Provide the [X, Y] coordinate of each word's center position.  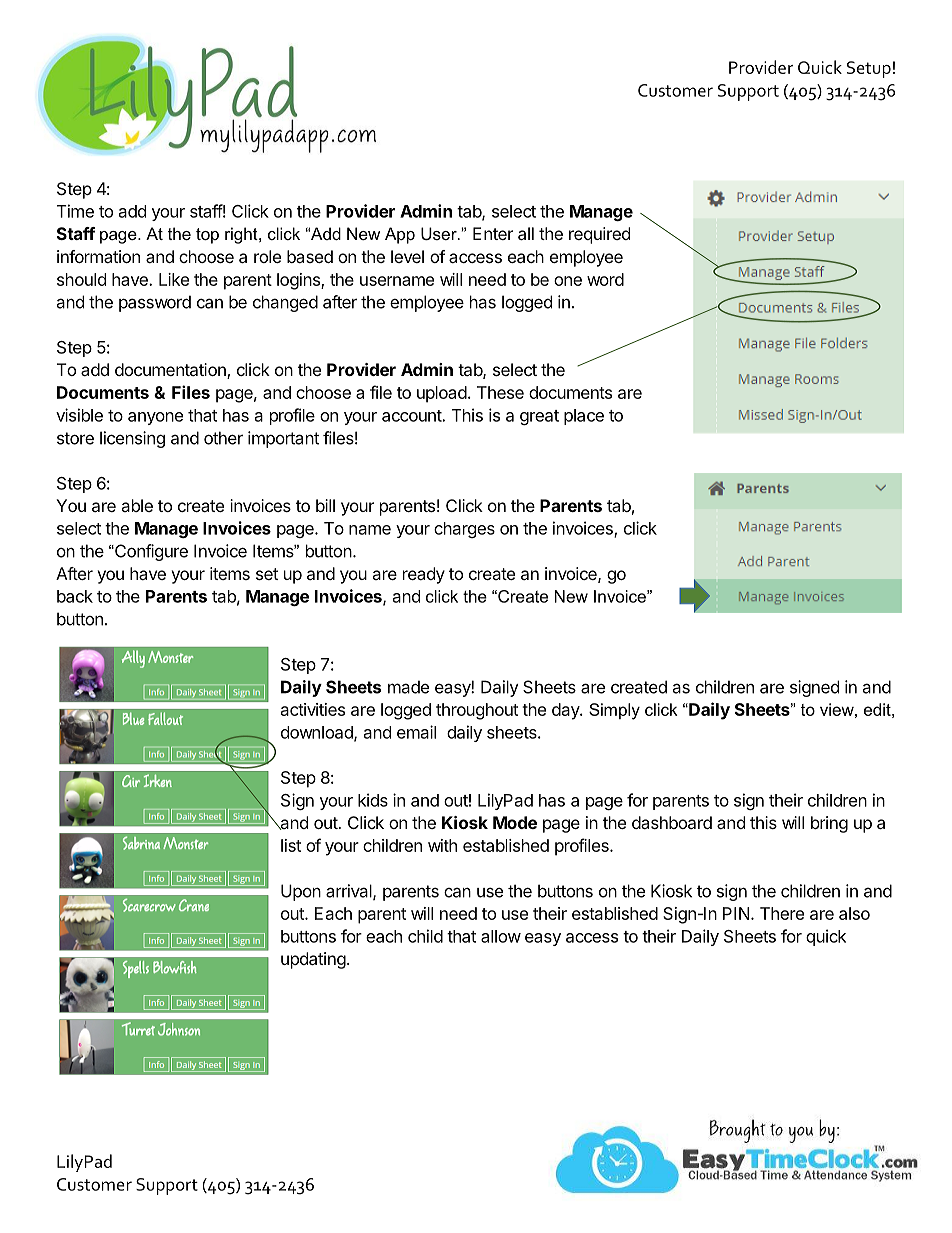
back [75, 596]
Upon [301, 892]
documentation [171, 371]
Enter [493, 233]
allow [501, 936]
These [500, 392]
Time [75, 211]
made [408, 687]
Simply [614, 711]
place [584, 417]
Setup [869, 69]
